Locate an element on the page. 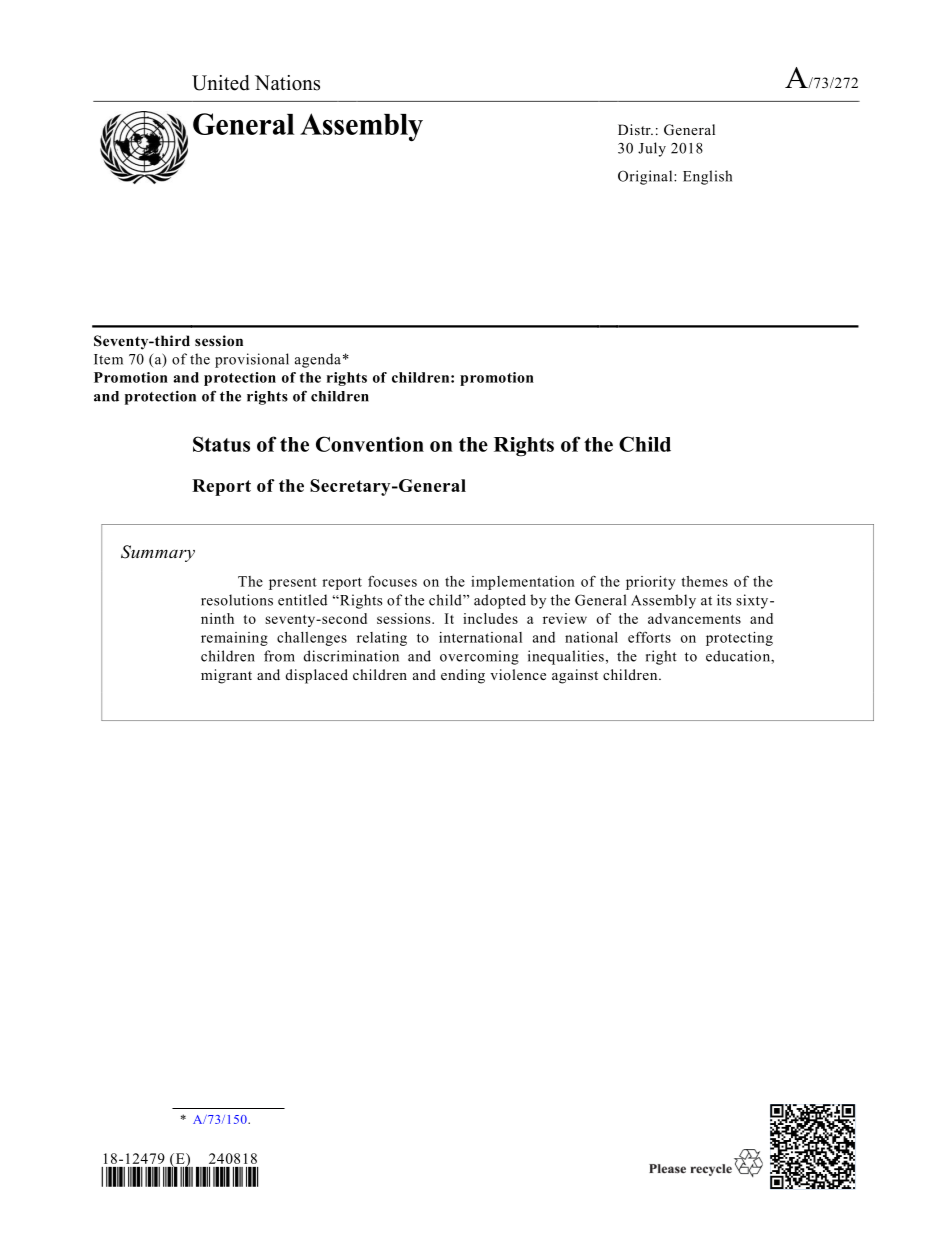 The image size is (952, 1233). priority is located at coordinates (651, 583).
